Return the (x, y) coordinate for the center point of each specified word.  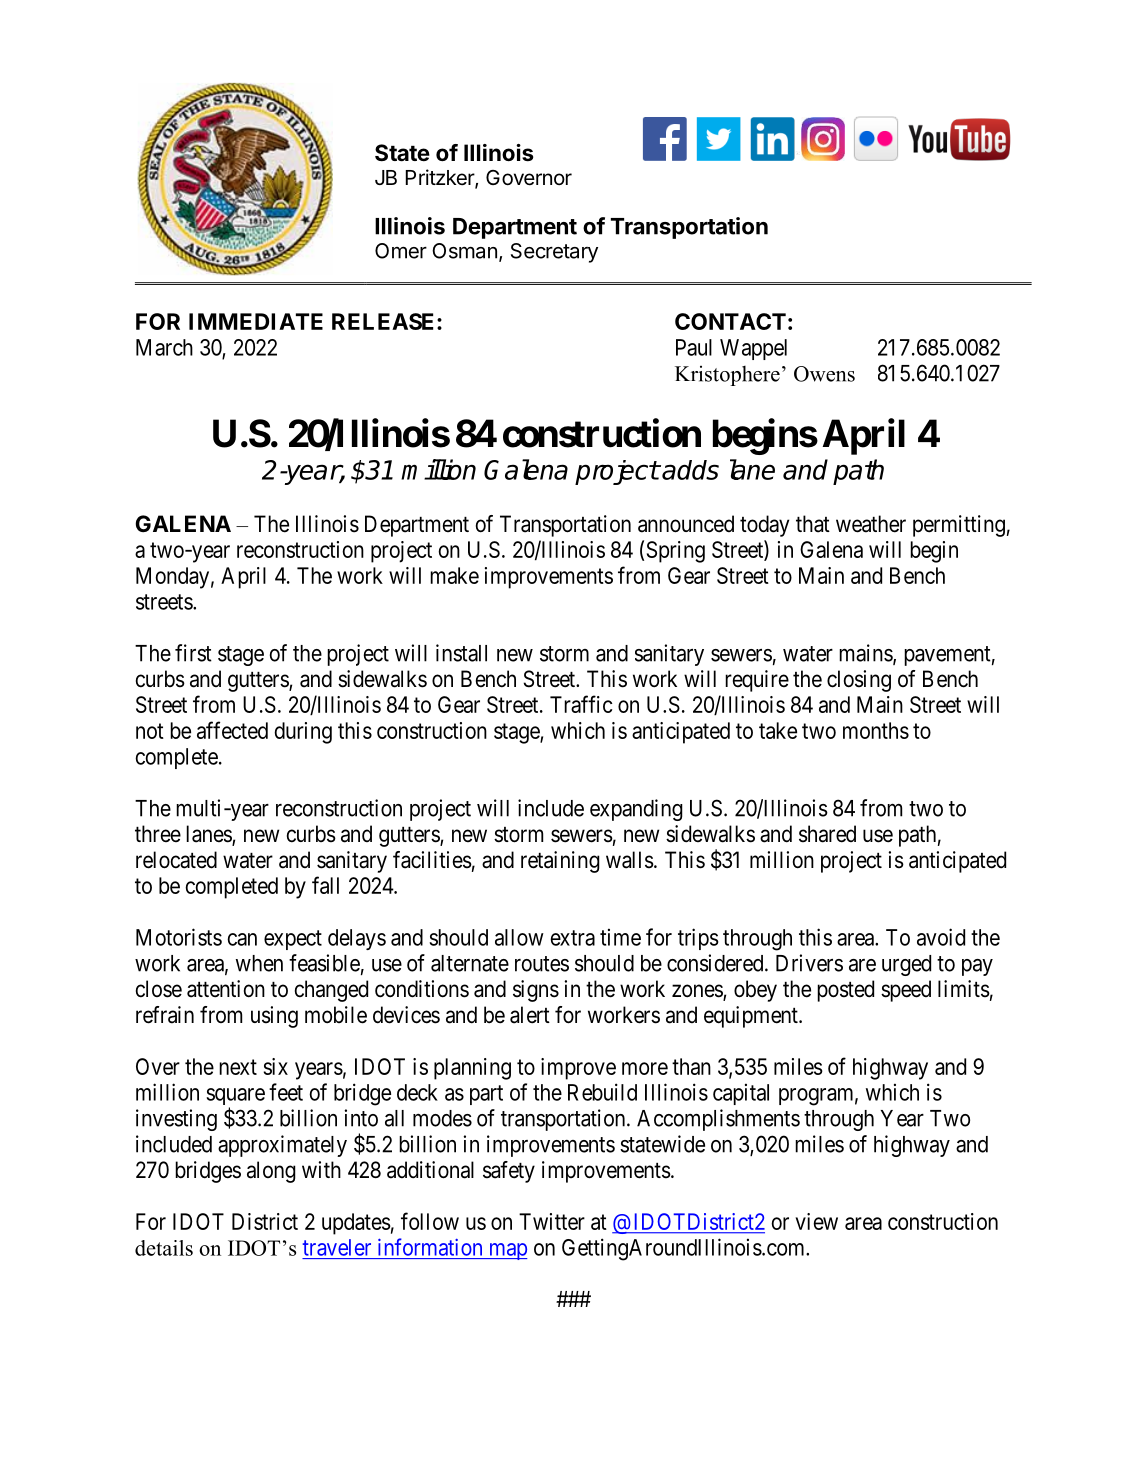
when (259, 963)
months (876, 730)
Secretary (554, 253)
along (271, 1172)
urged (906, 965)
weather (871, 524)
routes (542, 964)
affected (232, 730)
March (164, 347)
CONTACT (730, 321)
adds (690, 470)
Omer (401, 251)
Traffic (581, 704)
